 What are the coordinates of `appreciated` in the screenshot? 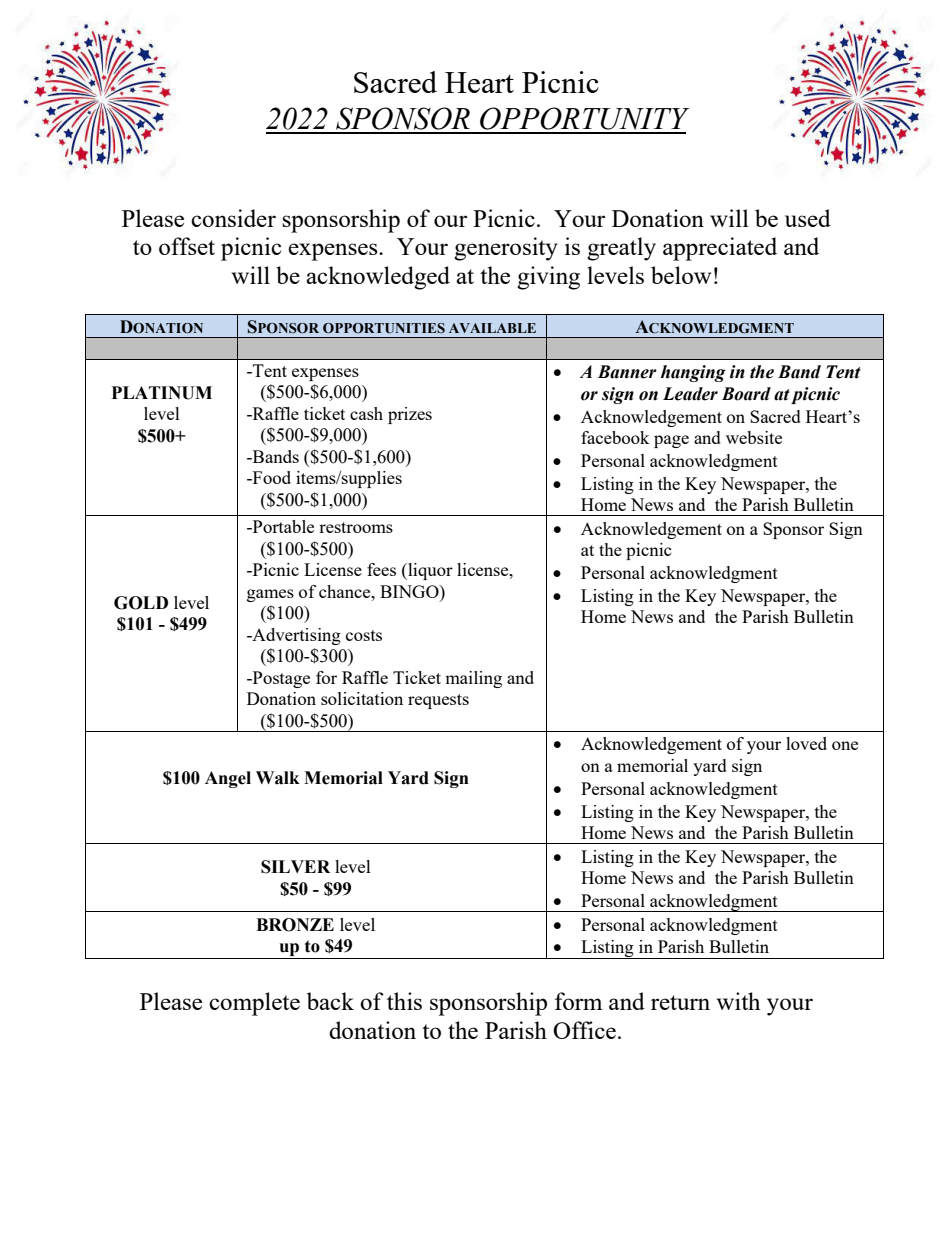 It's located at (720, 249).
